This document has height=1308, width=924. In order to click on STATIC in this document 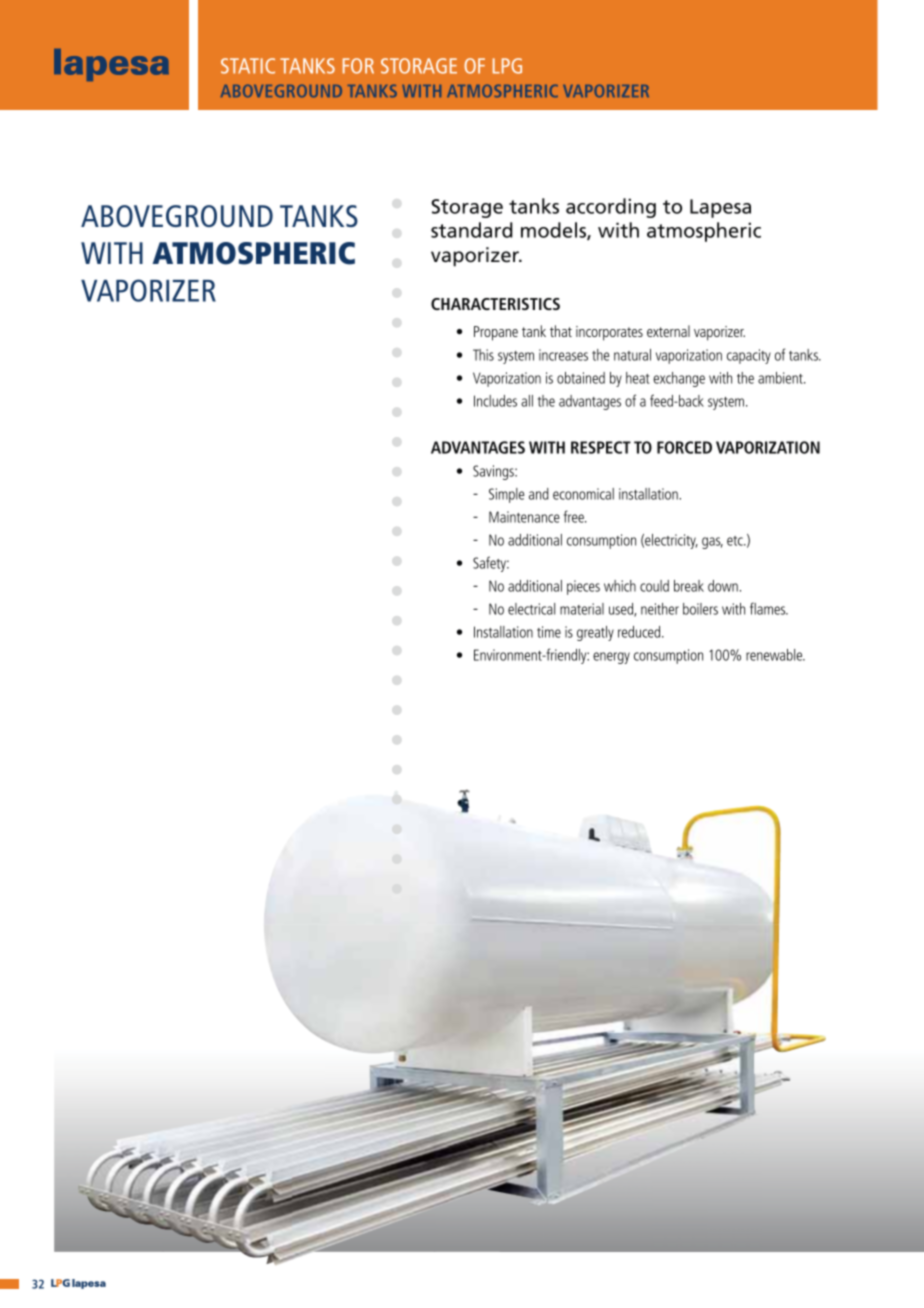, I will do `click(248, 66)`.
